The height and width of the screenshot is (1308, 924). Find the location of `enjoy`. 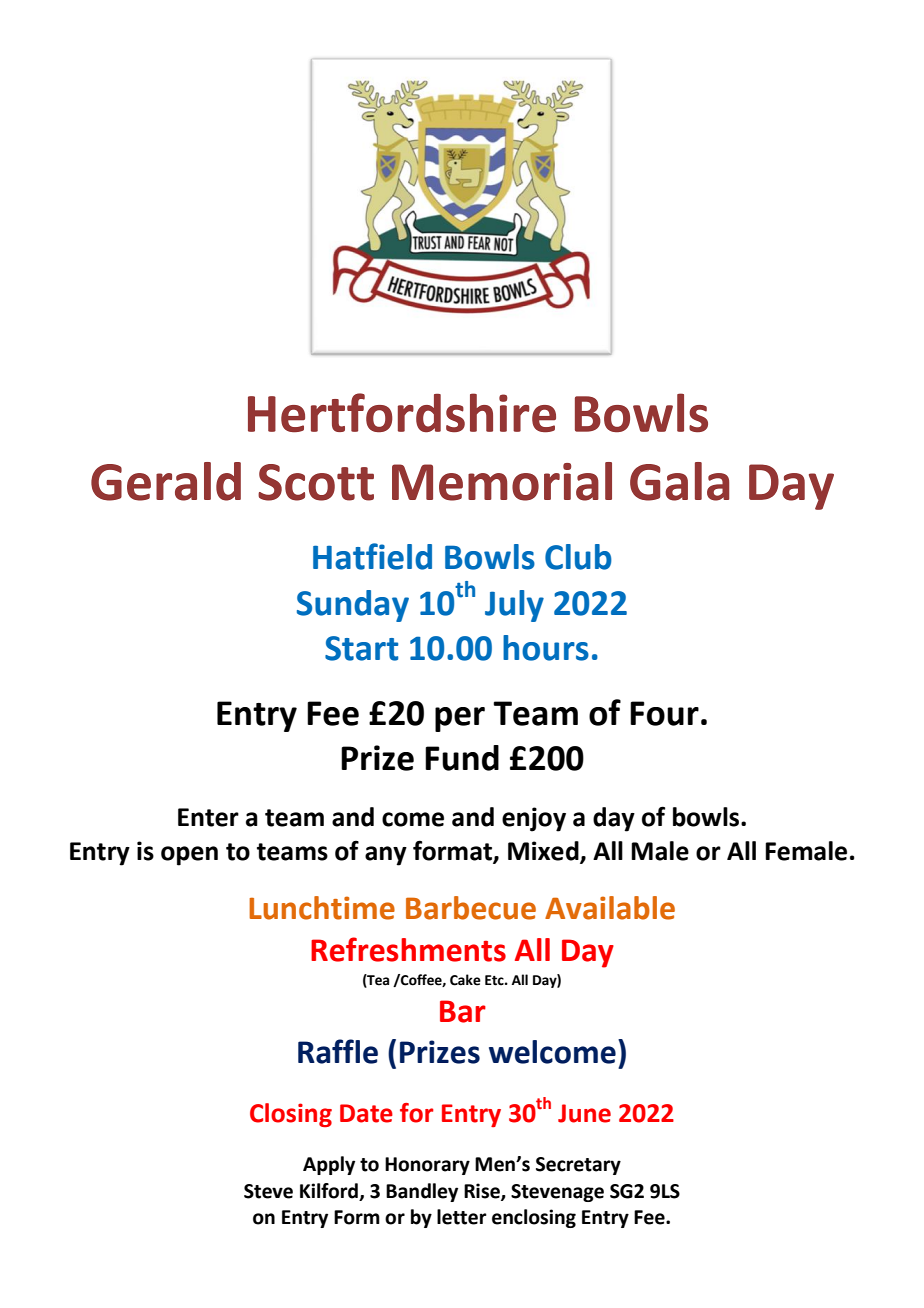

enjoy is located at coordinates (534, 819).
